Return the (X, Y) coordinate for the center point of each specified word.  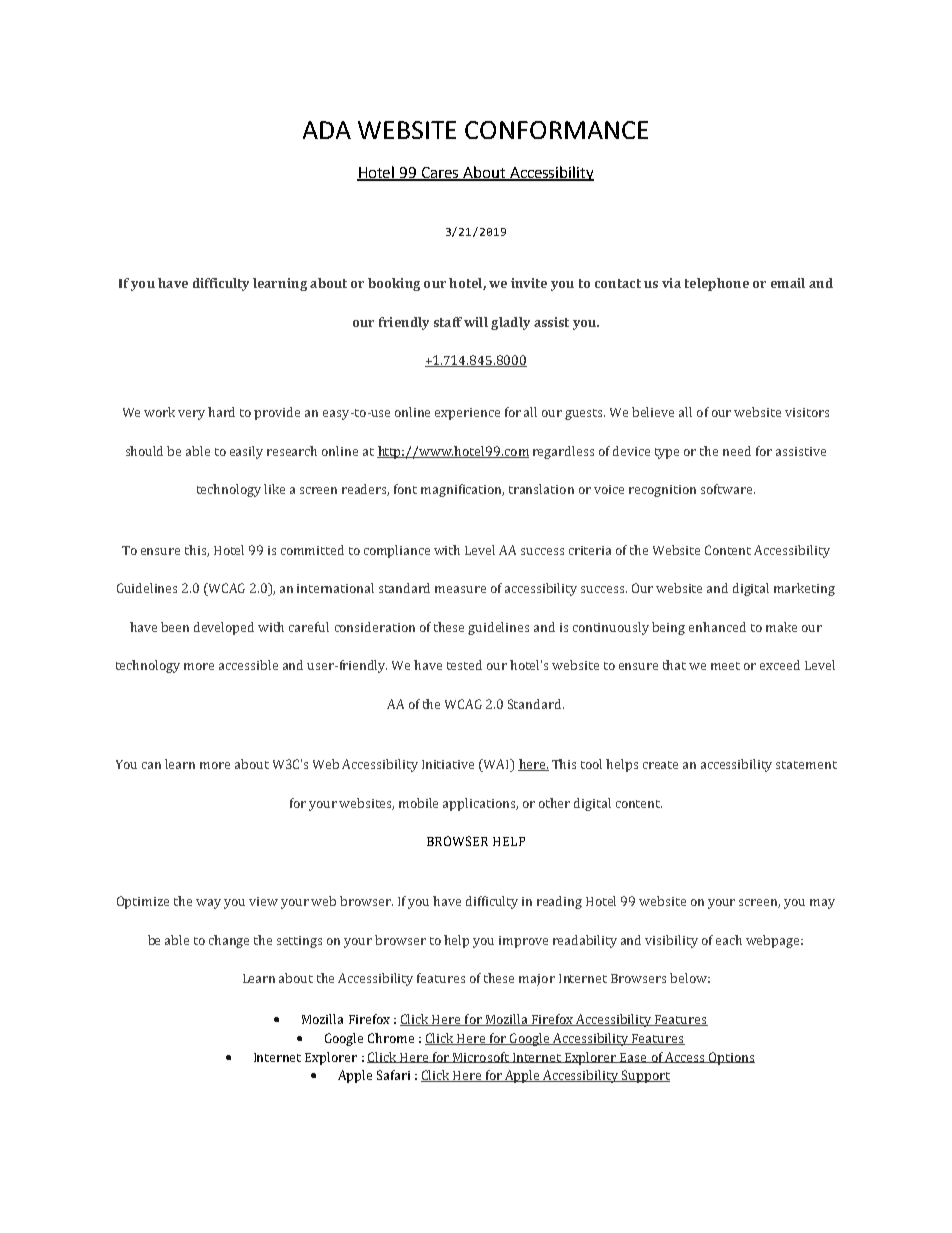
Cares (440, 173)
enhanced (717, 627)
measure (460, 589)
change (229, 941)
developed (224, 628)
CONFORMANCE (556, 130)
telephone (717, 284)
